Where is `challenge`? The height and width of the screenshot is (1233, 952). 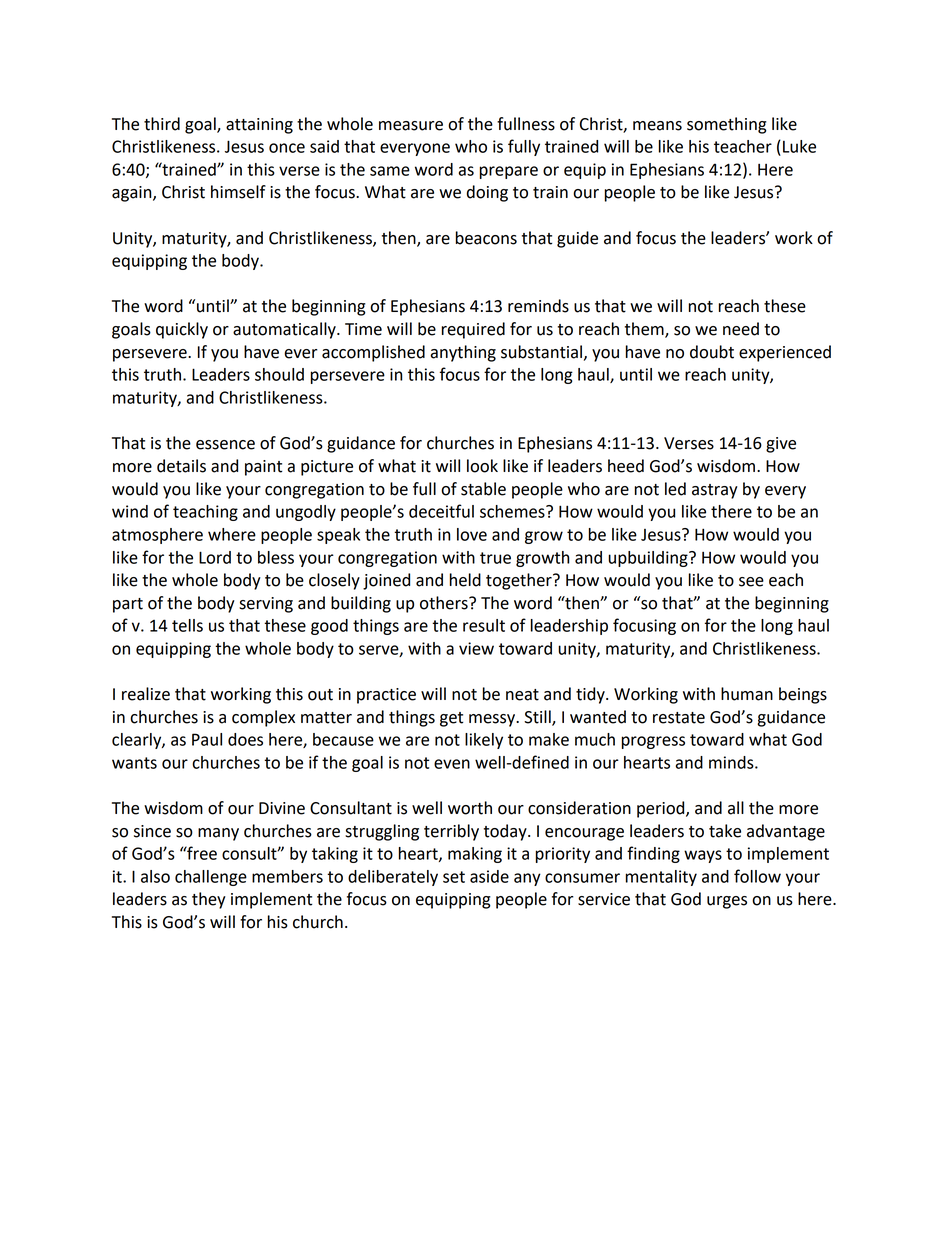 challenge is located at coordinates (211, 878).
